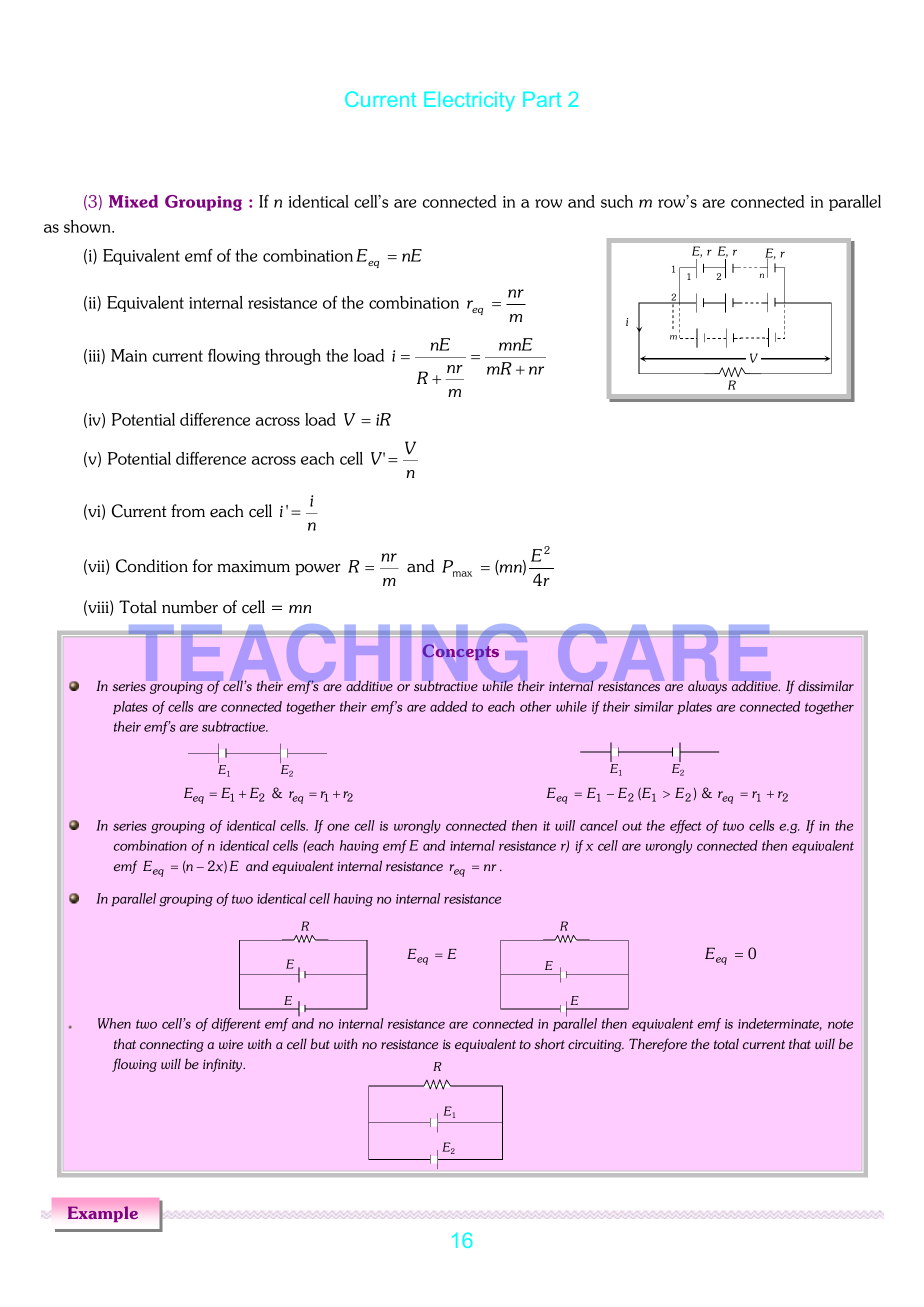 Image resolution: width=924 pixels, height=1307 pixels. What do you see at coordinates (617, 201) in the document?
I see `such` at bounding box center [617, 201].
